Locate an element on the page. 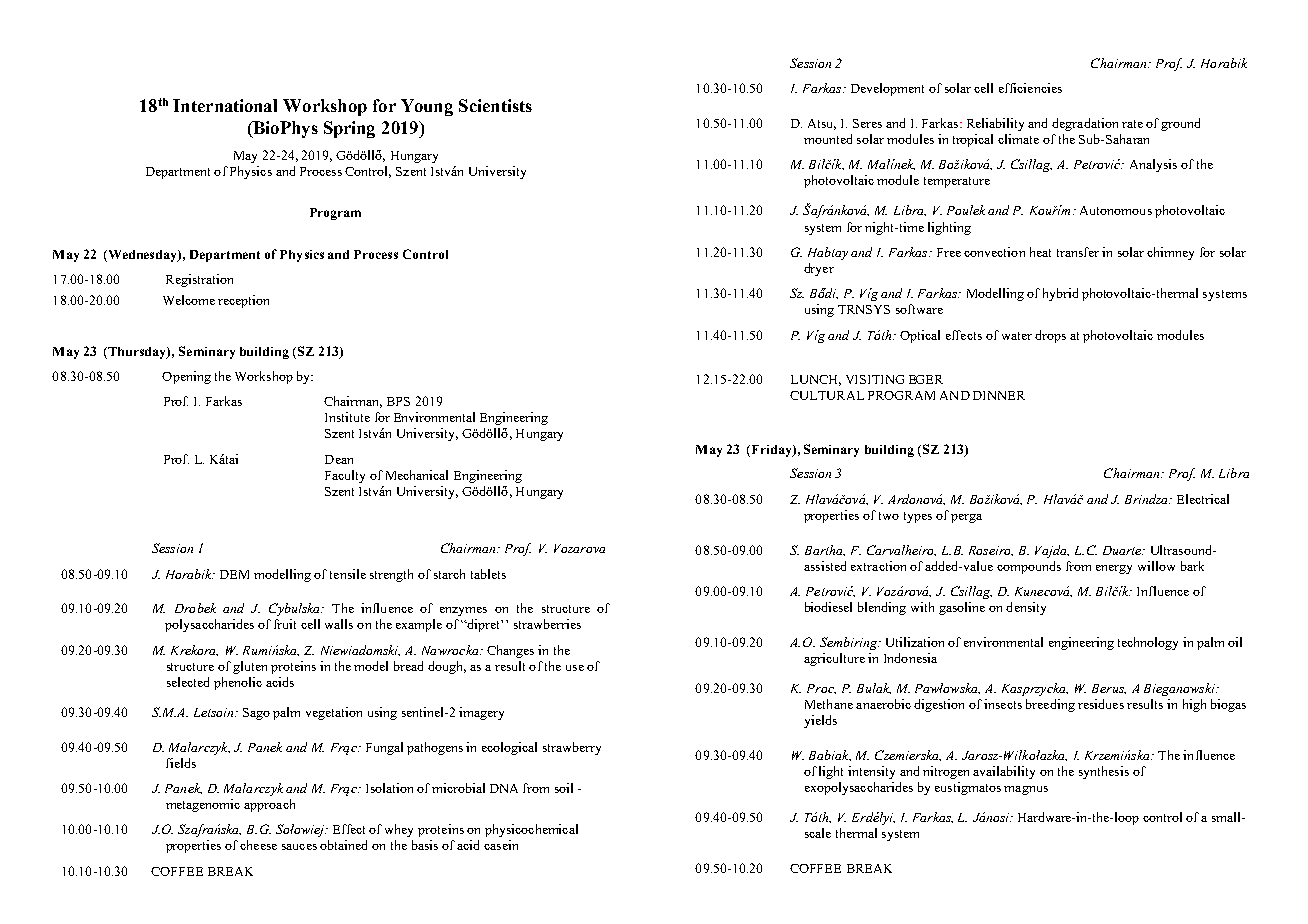 This image has height=924, width=1308. soil is located at coordinates (564, 788).
